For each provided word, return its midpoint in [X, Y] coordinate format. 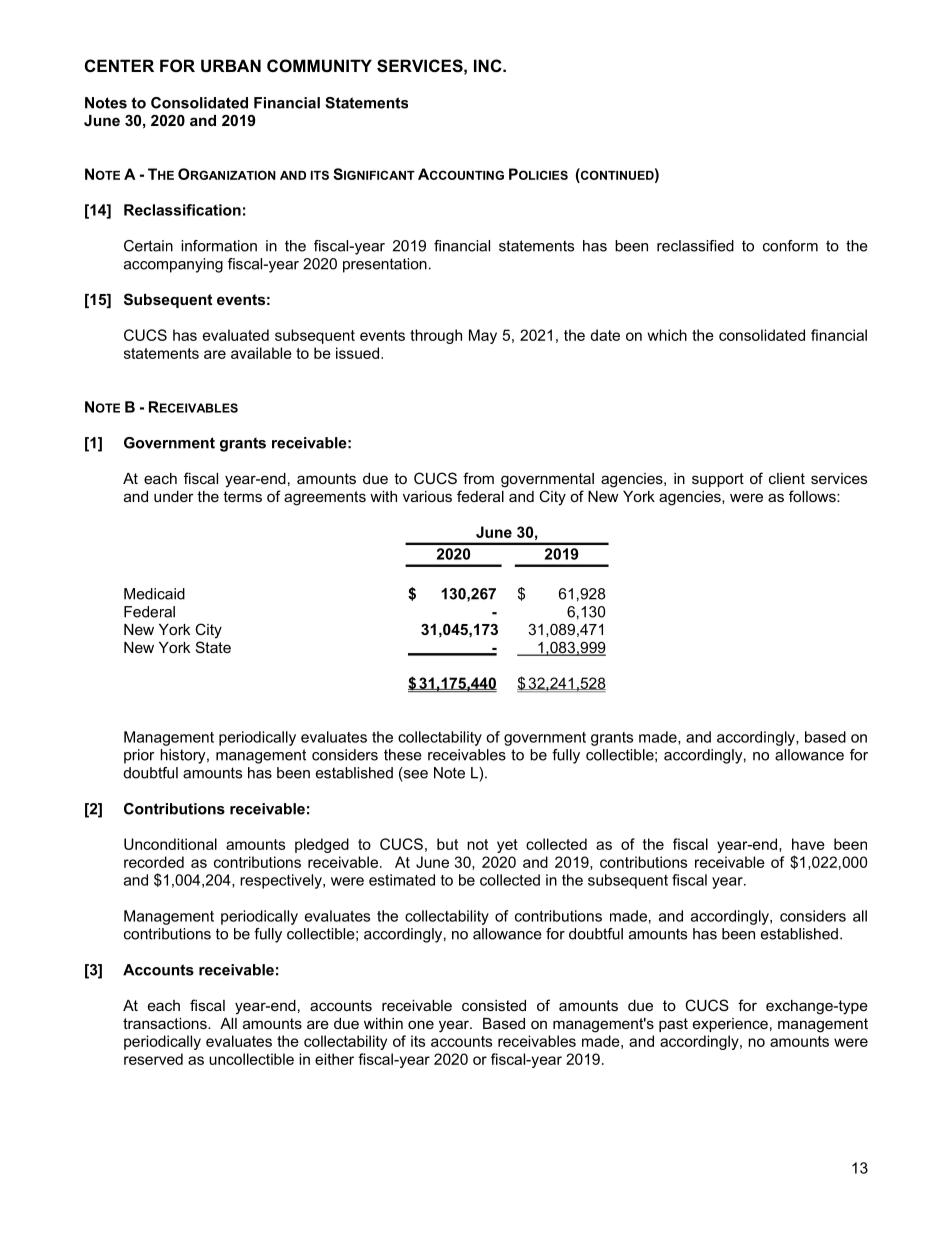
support [718, 480]
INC [489, 65]
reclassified [695, 246]
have [808, 844]
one [421, 1024]
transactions [166, 1023]
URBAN [231, 65]
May [483, 336]
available [261, 353]
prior [139, 756]
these [403, 755]
